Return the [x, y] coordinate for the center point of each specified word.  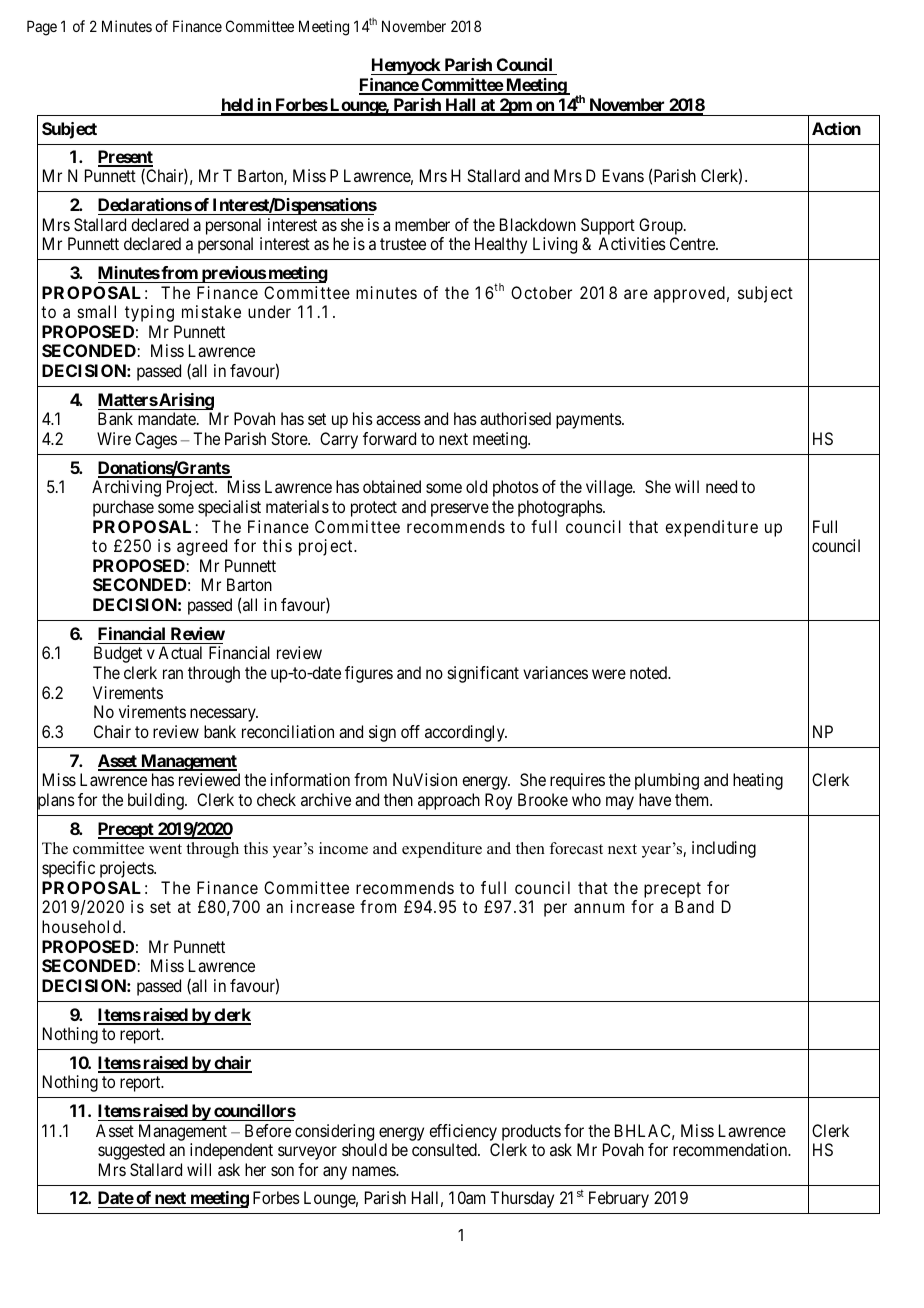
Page [42, 28]
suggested [131, 1151]
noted [650, 672]
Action [836, 128]
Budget [118, 654]
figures [369, 674]
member [422, 224]
